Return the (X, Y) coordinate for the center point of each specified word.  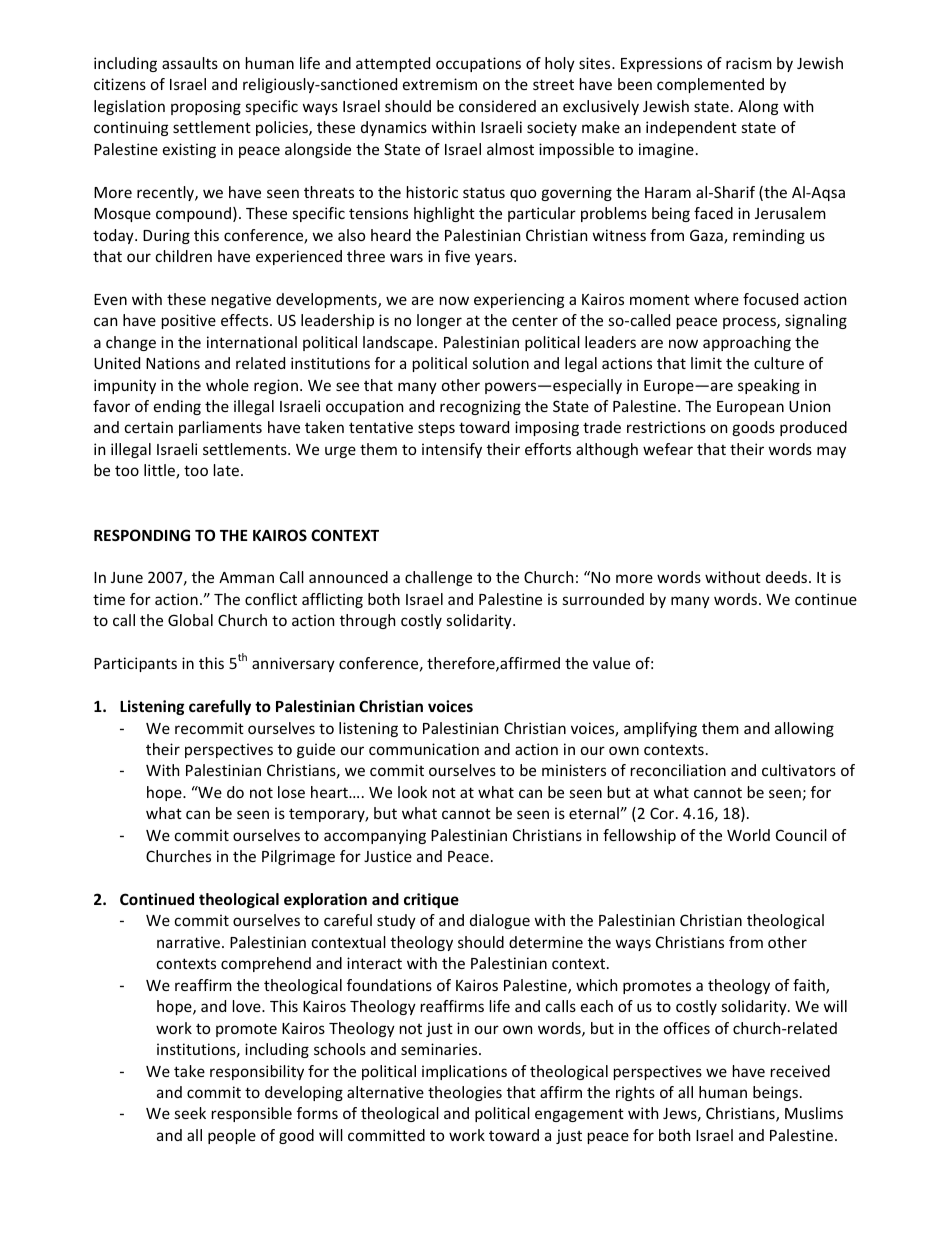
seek (190, 1113)
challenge (438, 578)
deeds (788, 577)
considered (497, 106)
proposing (206, 107)
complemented (710, 85)
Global (190, 620)
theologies (465, 1093)
